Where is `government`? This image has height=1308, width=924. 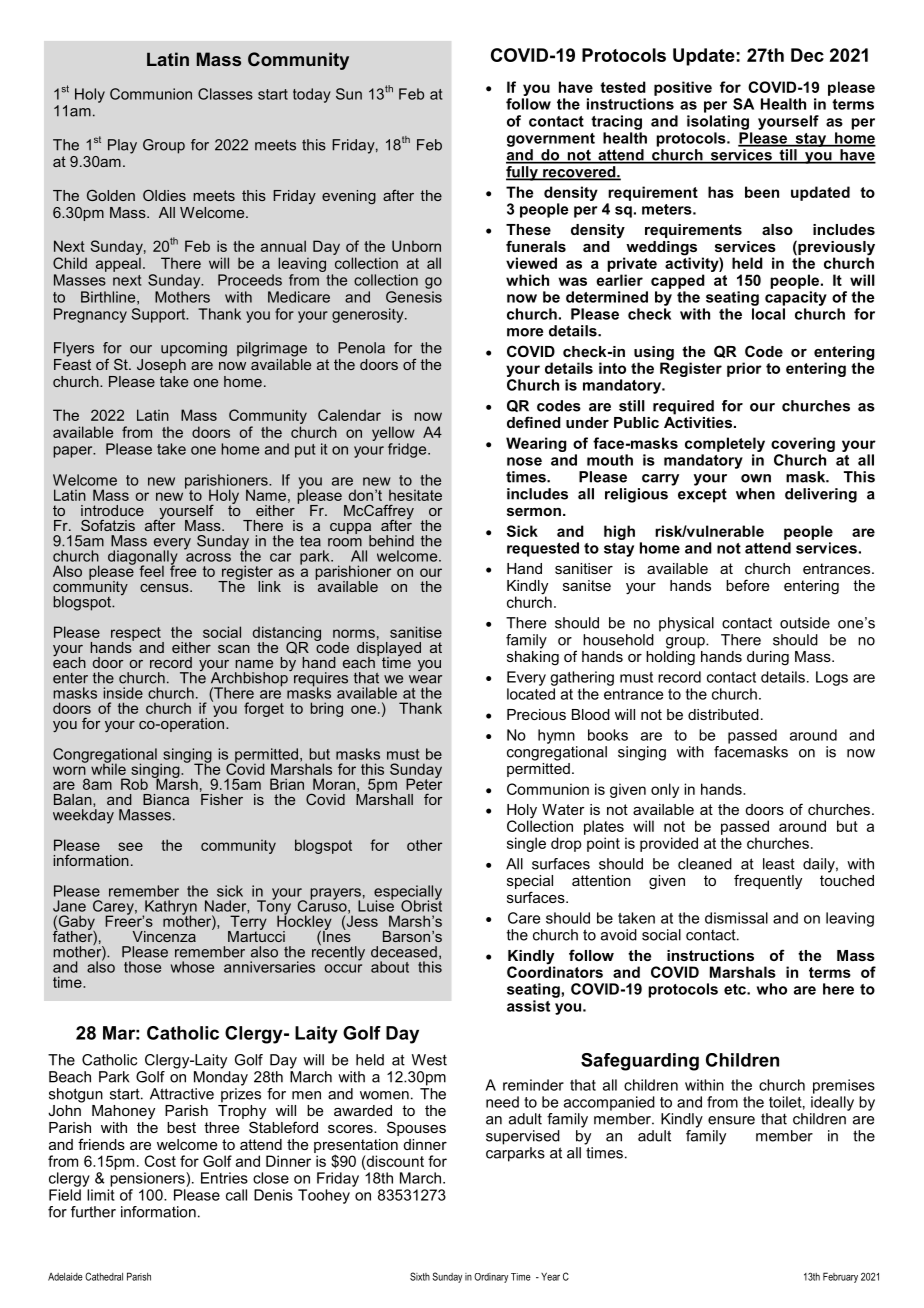
government is located at coordinates (551, 140).
